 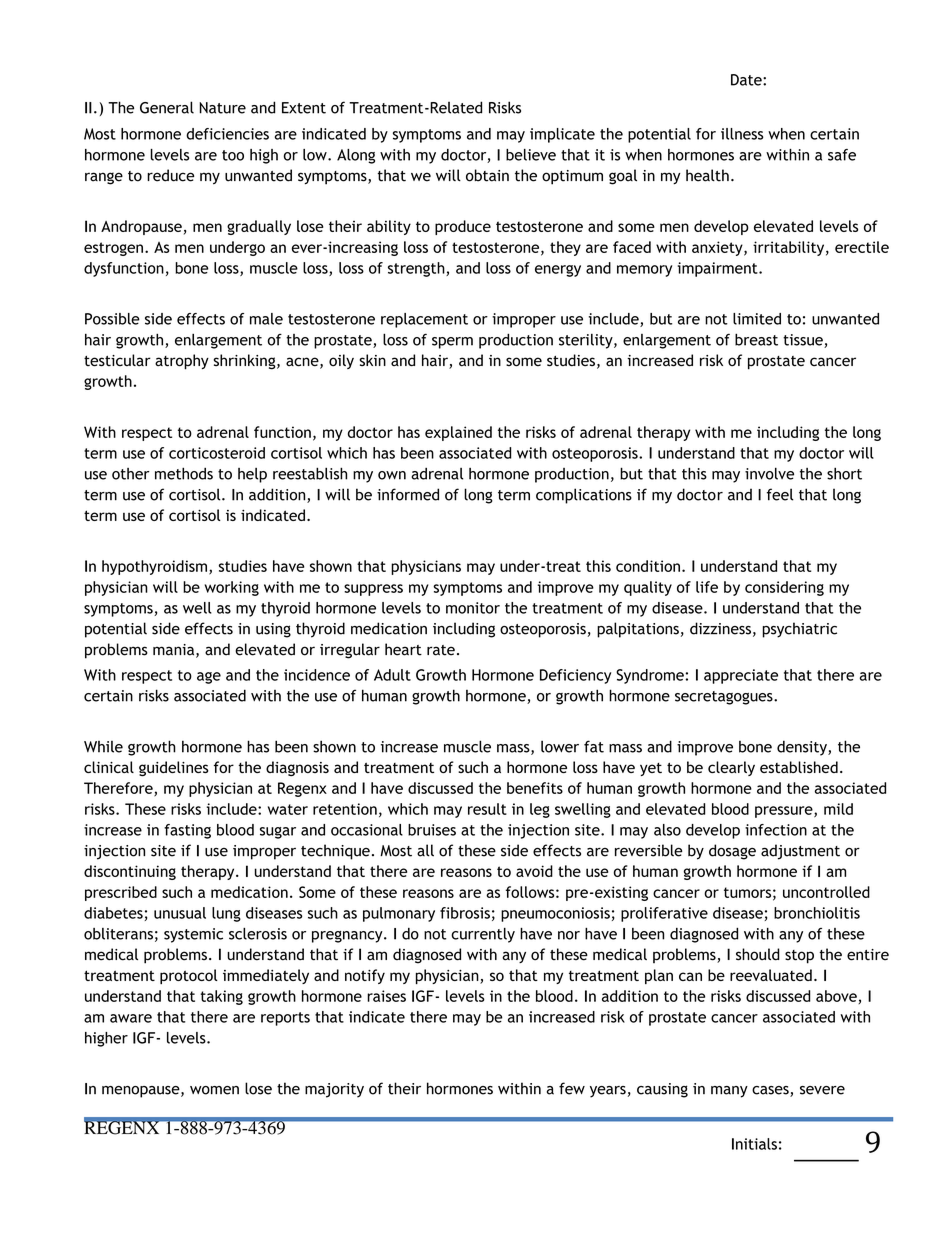 I want to click on monitor, so click(x=473, y=608).
